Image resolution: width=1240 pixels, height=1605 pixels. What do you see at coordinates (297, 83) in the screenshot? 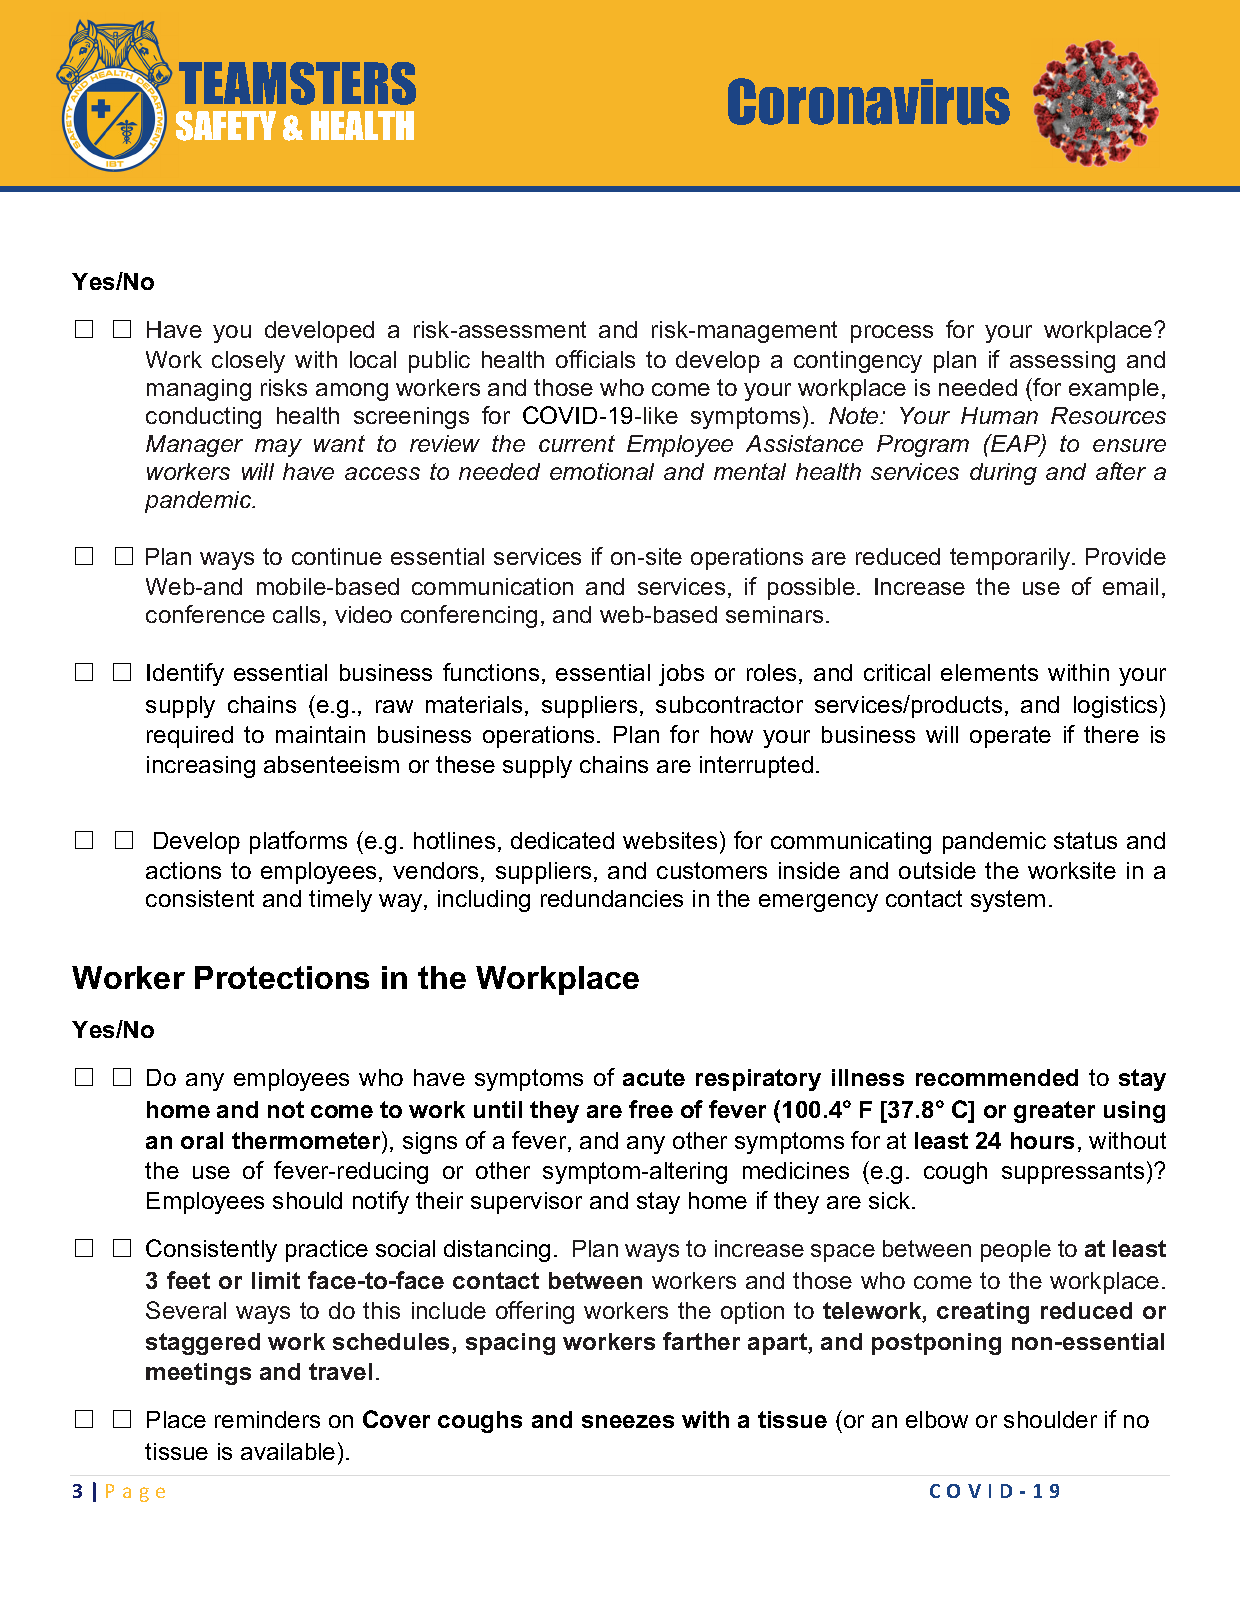
I see `TEAMSTERS` at bounding box center [297, 83].
